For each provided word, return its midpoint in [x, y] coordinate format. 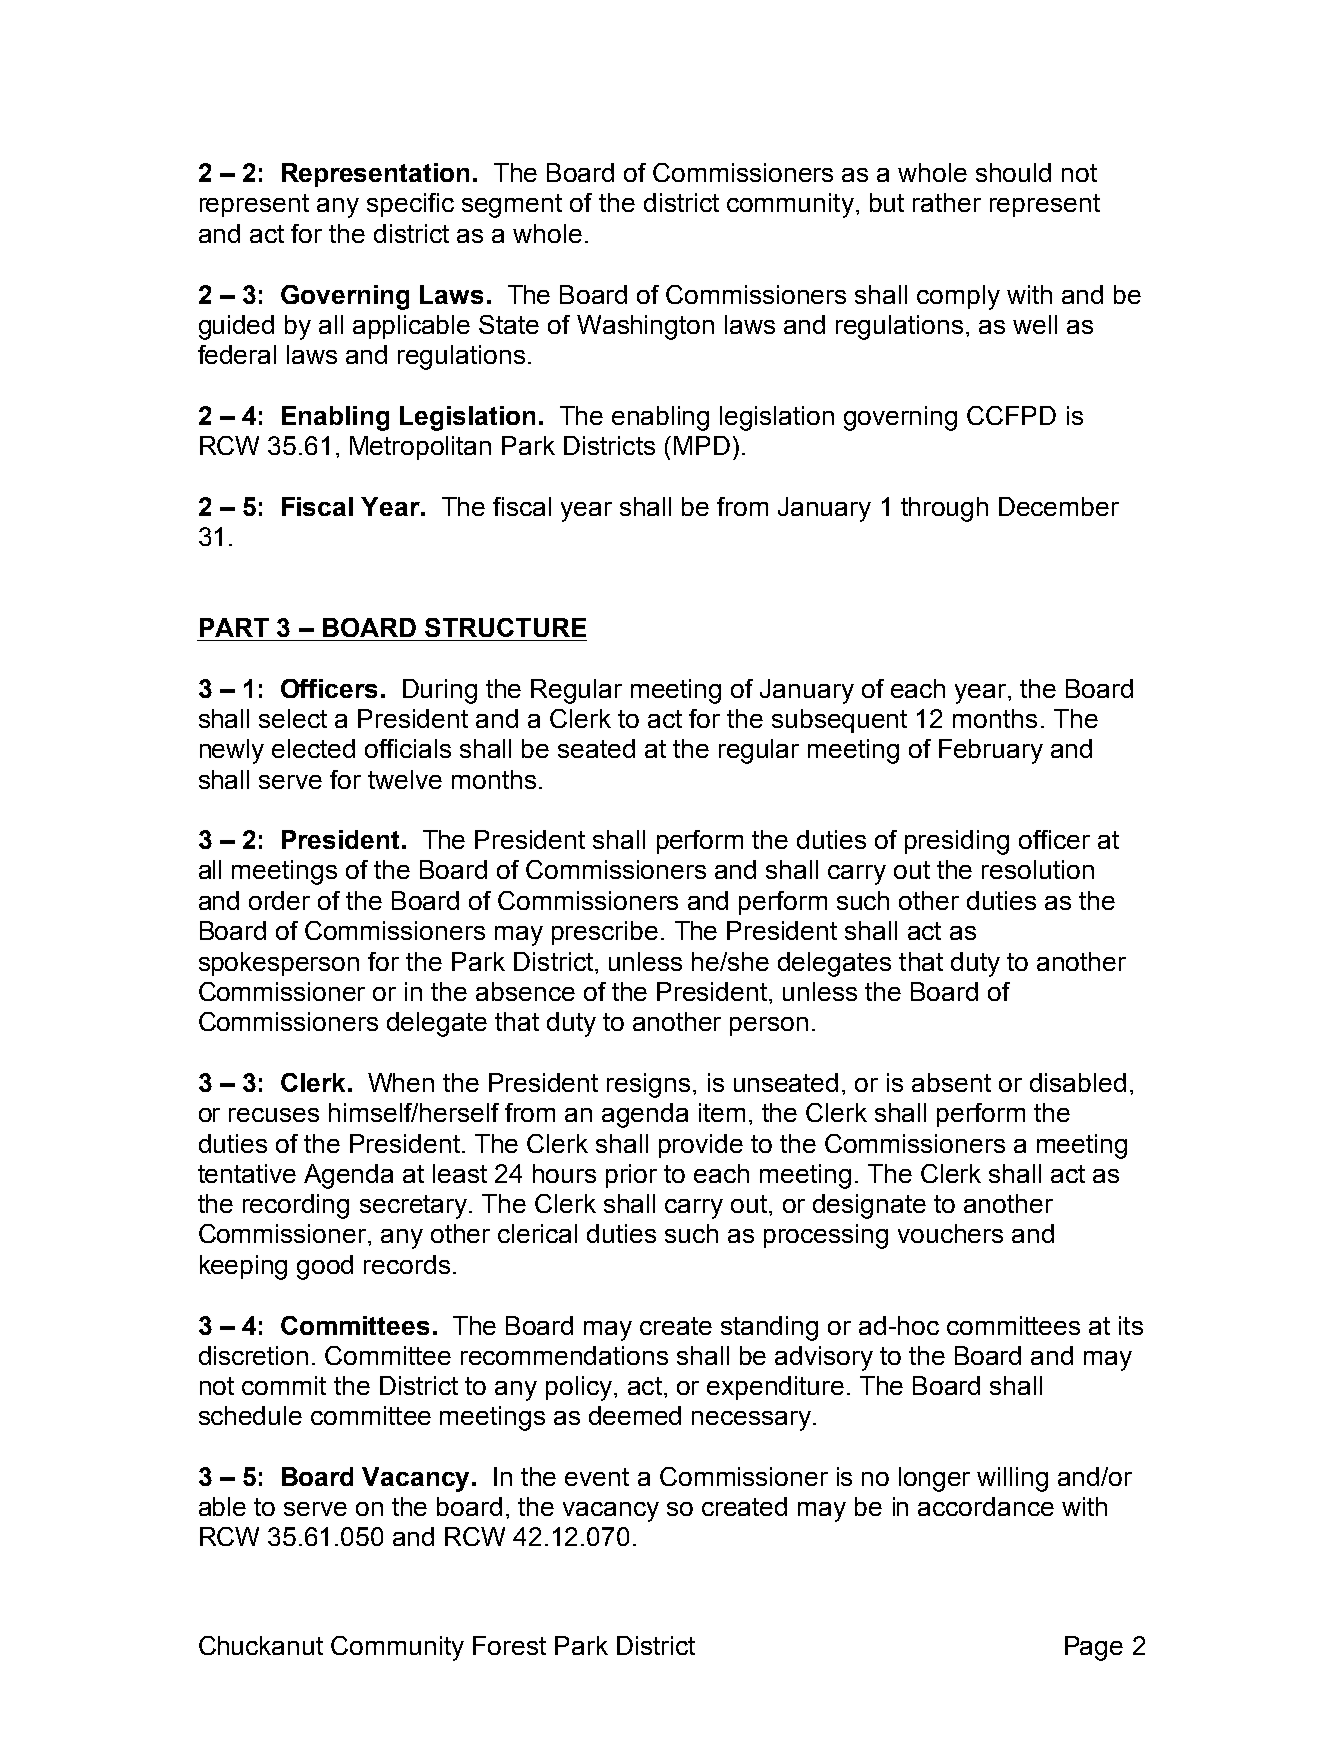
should [1013, 172]
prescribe [605, 933]
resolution [1038, 869]
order [279, 900]
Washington [645, 327]
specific [410, 205]
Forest [509, 1645]
